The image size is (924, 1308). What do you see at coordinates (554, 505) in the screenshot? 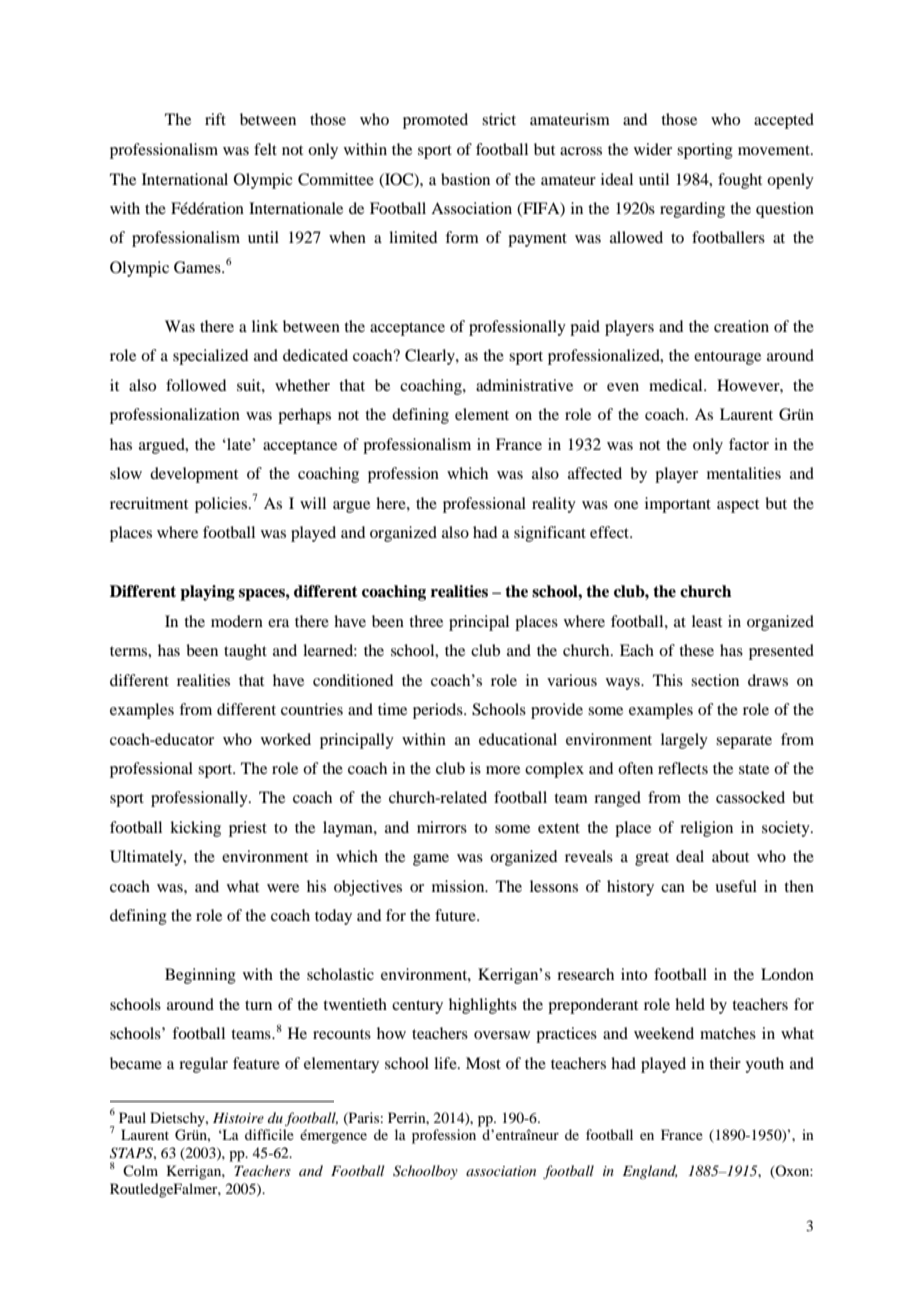
I see `reality` at bounding box center [554, 505].
